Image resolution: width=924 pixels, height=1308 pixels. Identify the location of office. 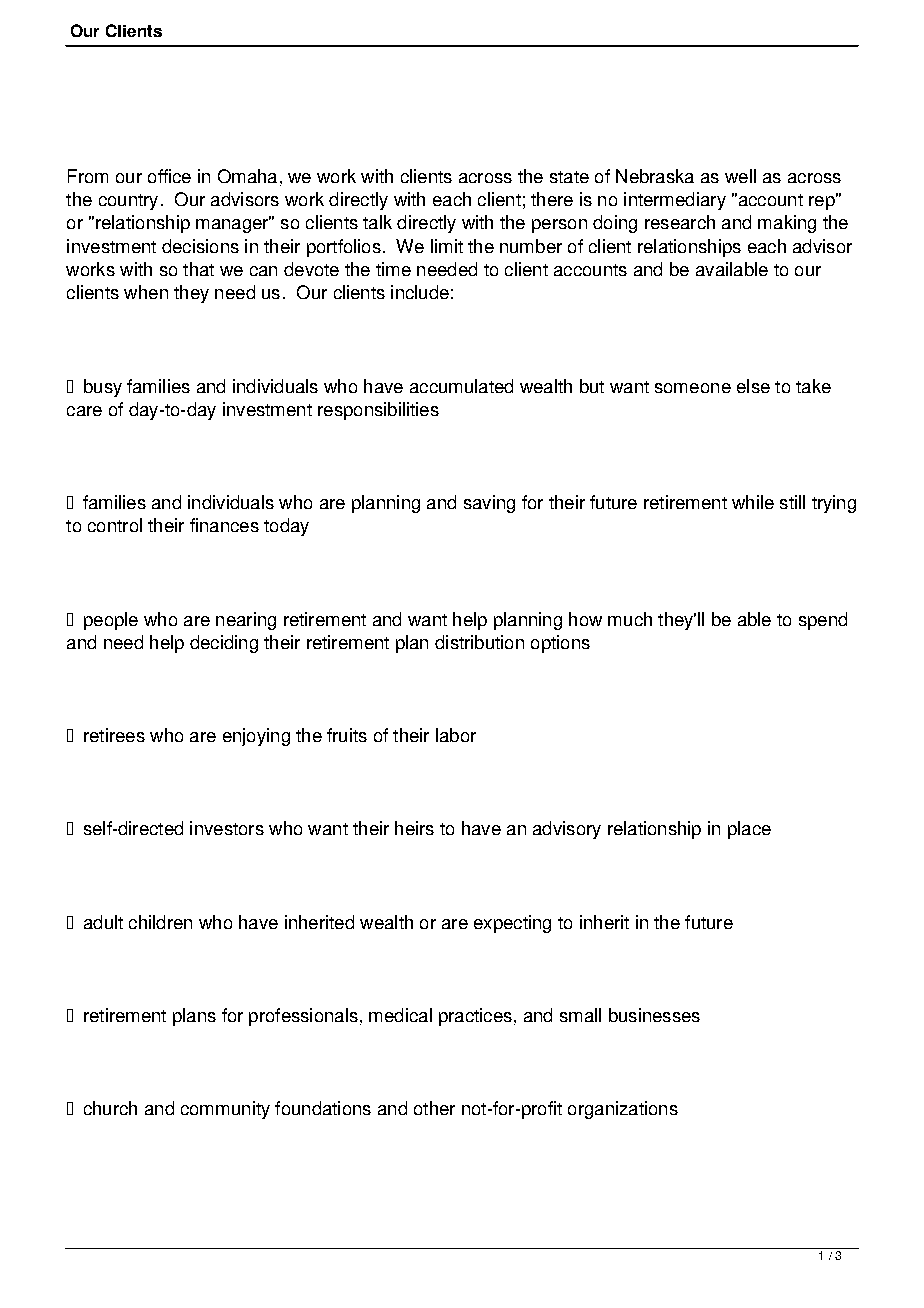
(169, 176).
